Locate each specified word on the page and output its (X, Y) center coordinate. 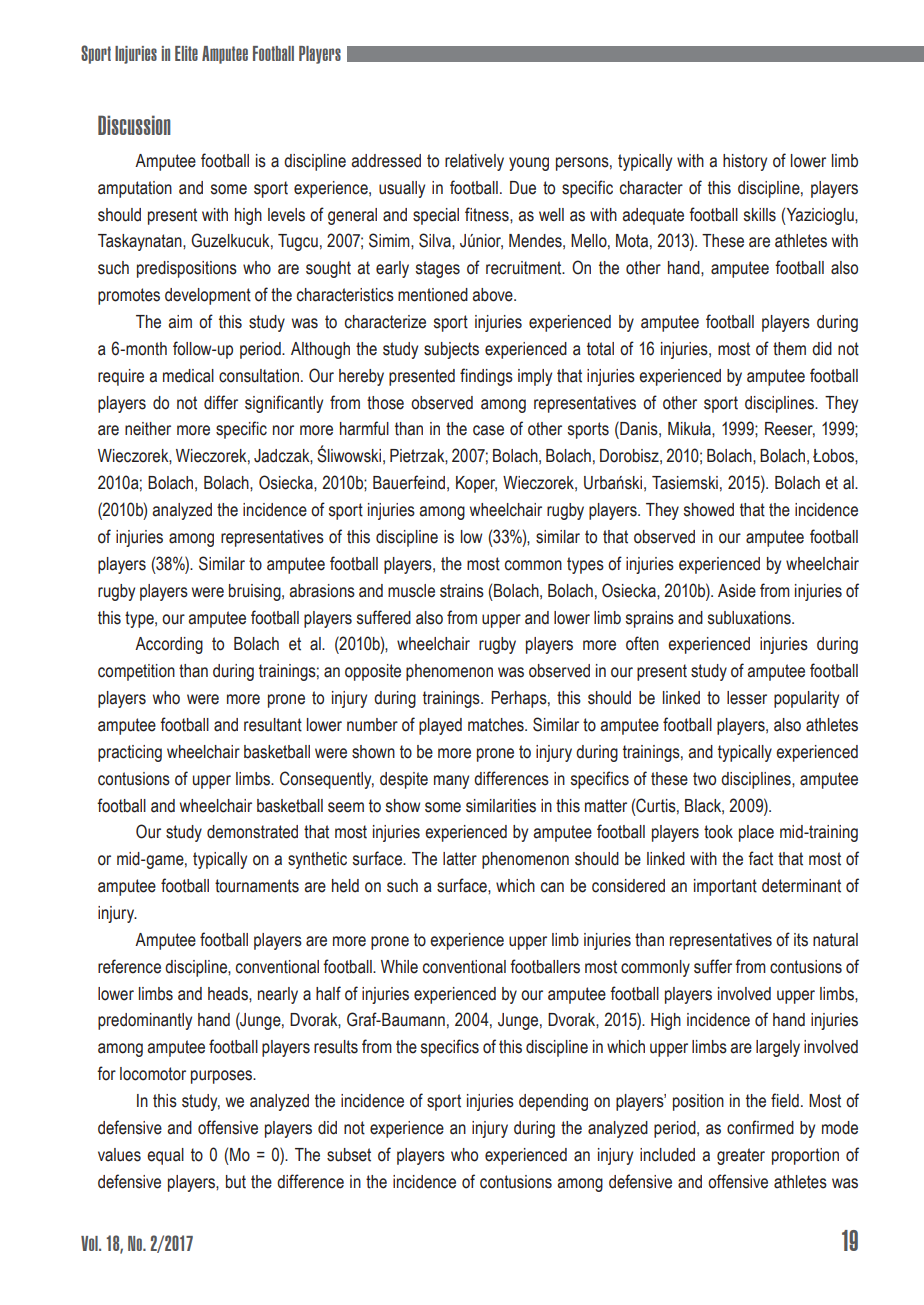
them (789, 349)
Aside (737, 591)
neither (148, 429)
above (493, 295)
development (208, 296)
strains (462, 591)
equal (165, 1156)
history (745, 162)
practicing (130, 753)
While (399, 967)
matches (497, 725)
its (801, 940)
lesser (747, 698)
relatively (474, 162)
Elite (186, 53)
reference (129, 966)
